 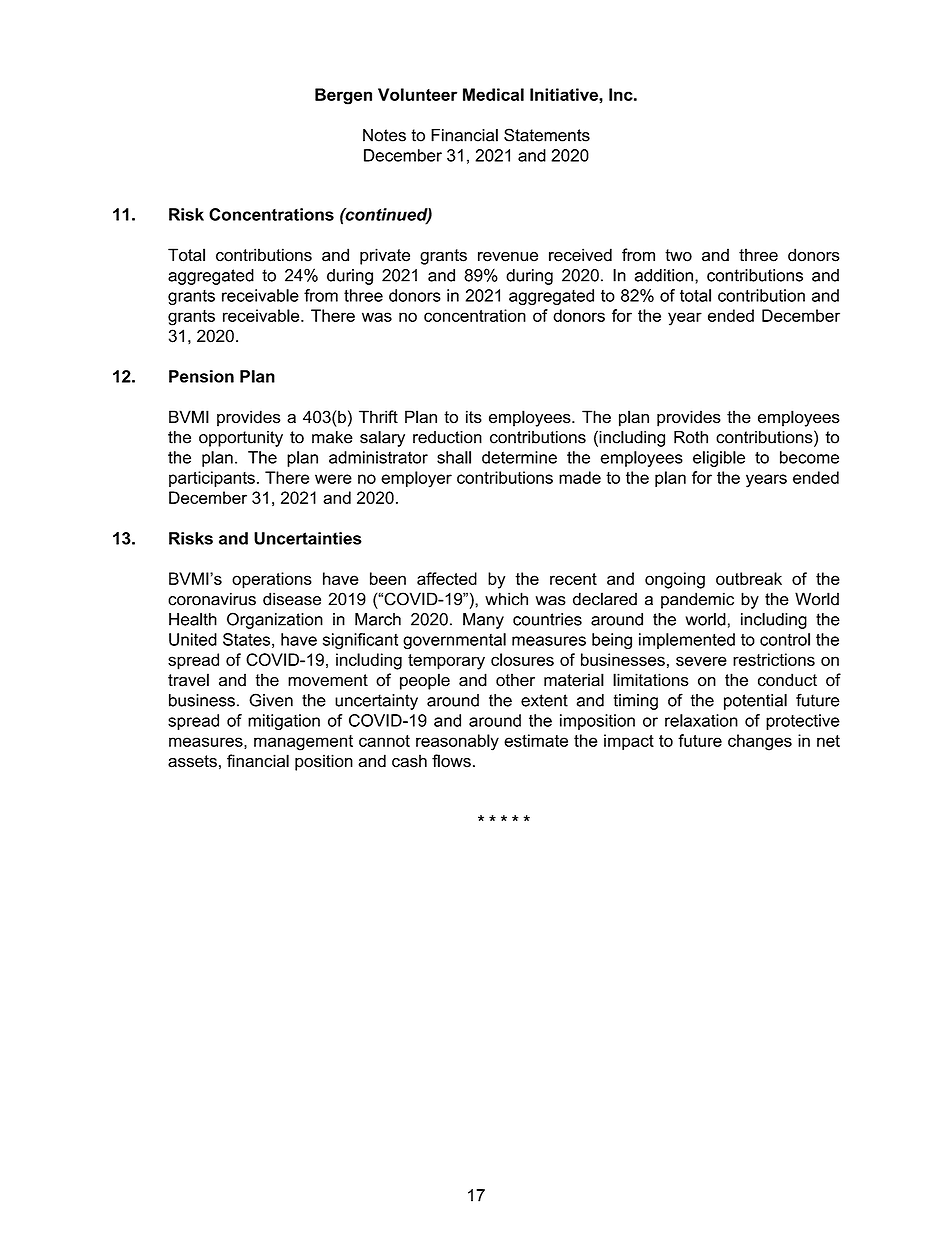 I want to click on Roth, so click(x=691, y=437).
